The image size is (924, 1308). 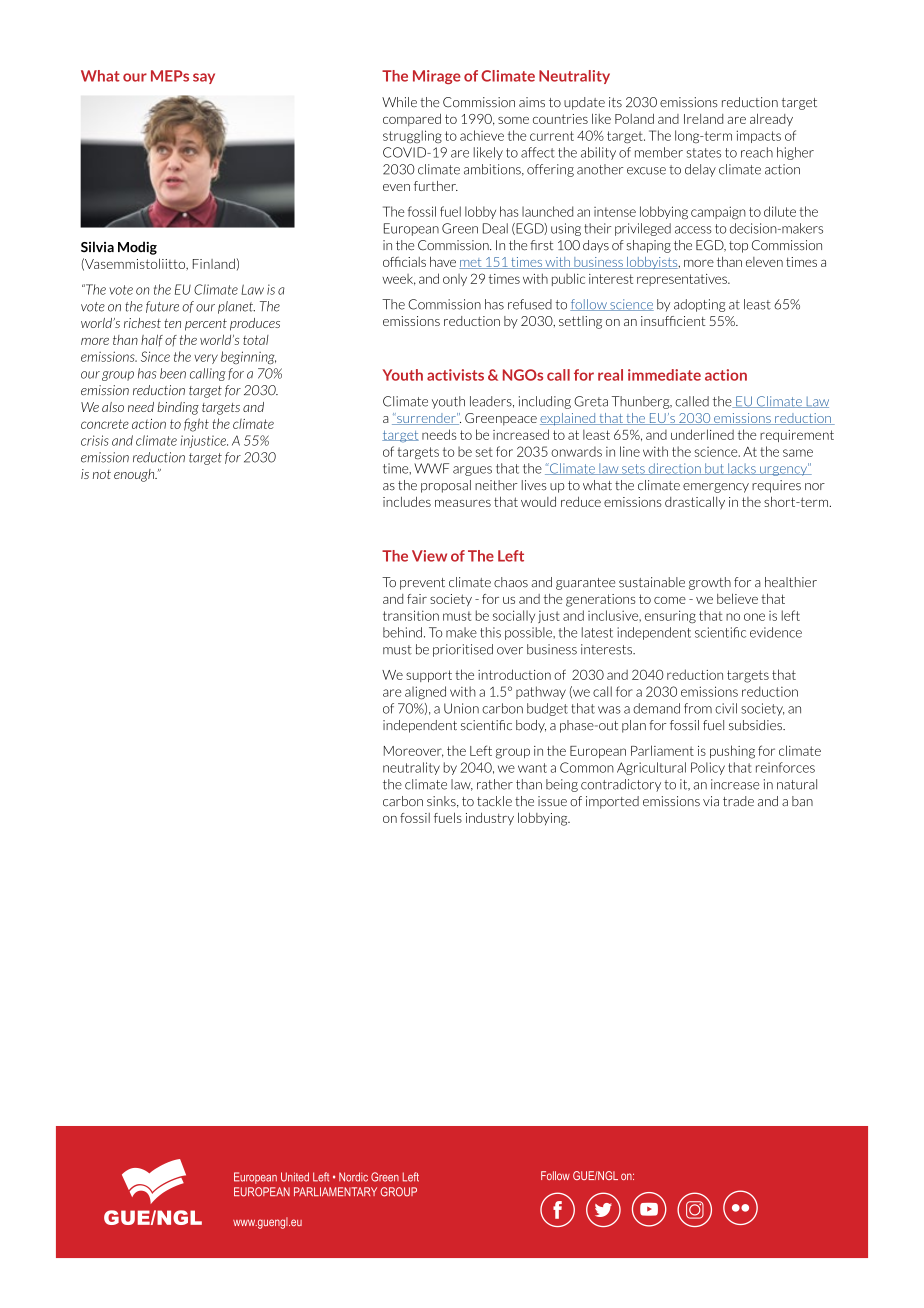 I want to click on United, so click(x=295, y=1177).
